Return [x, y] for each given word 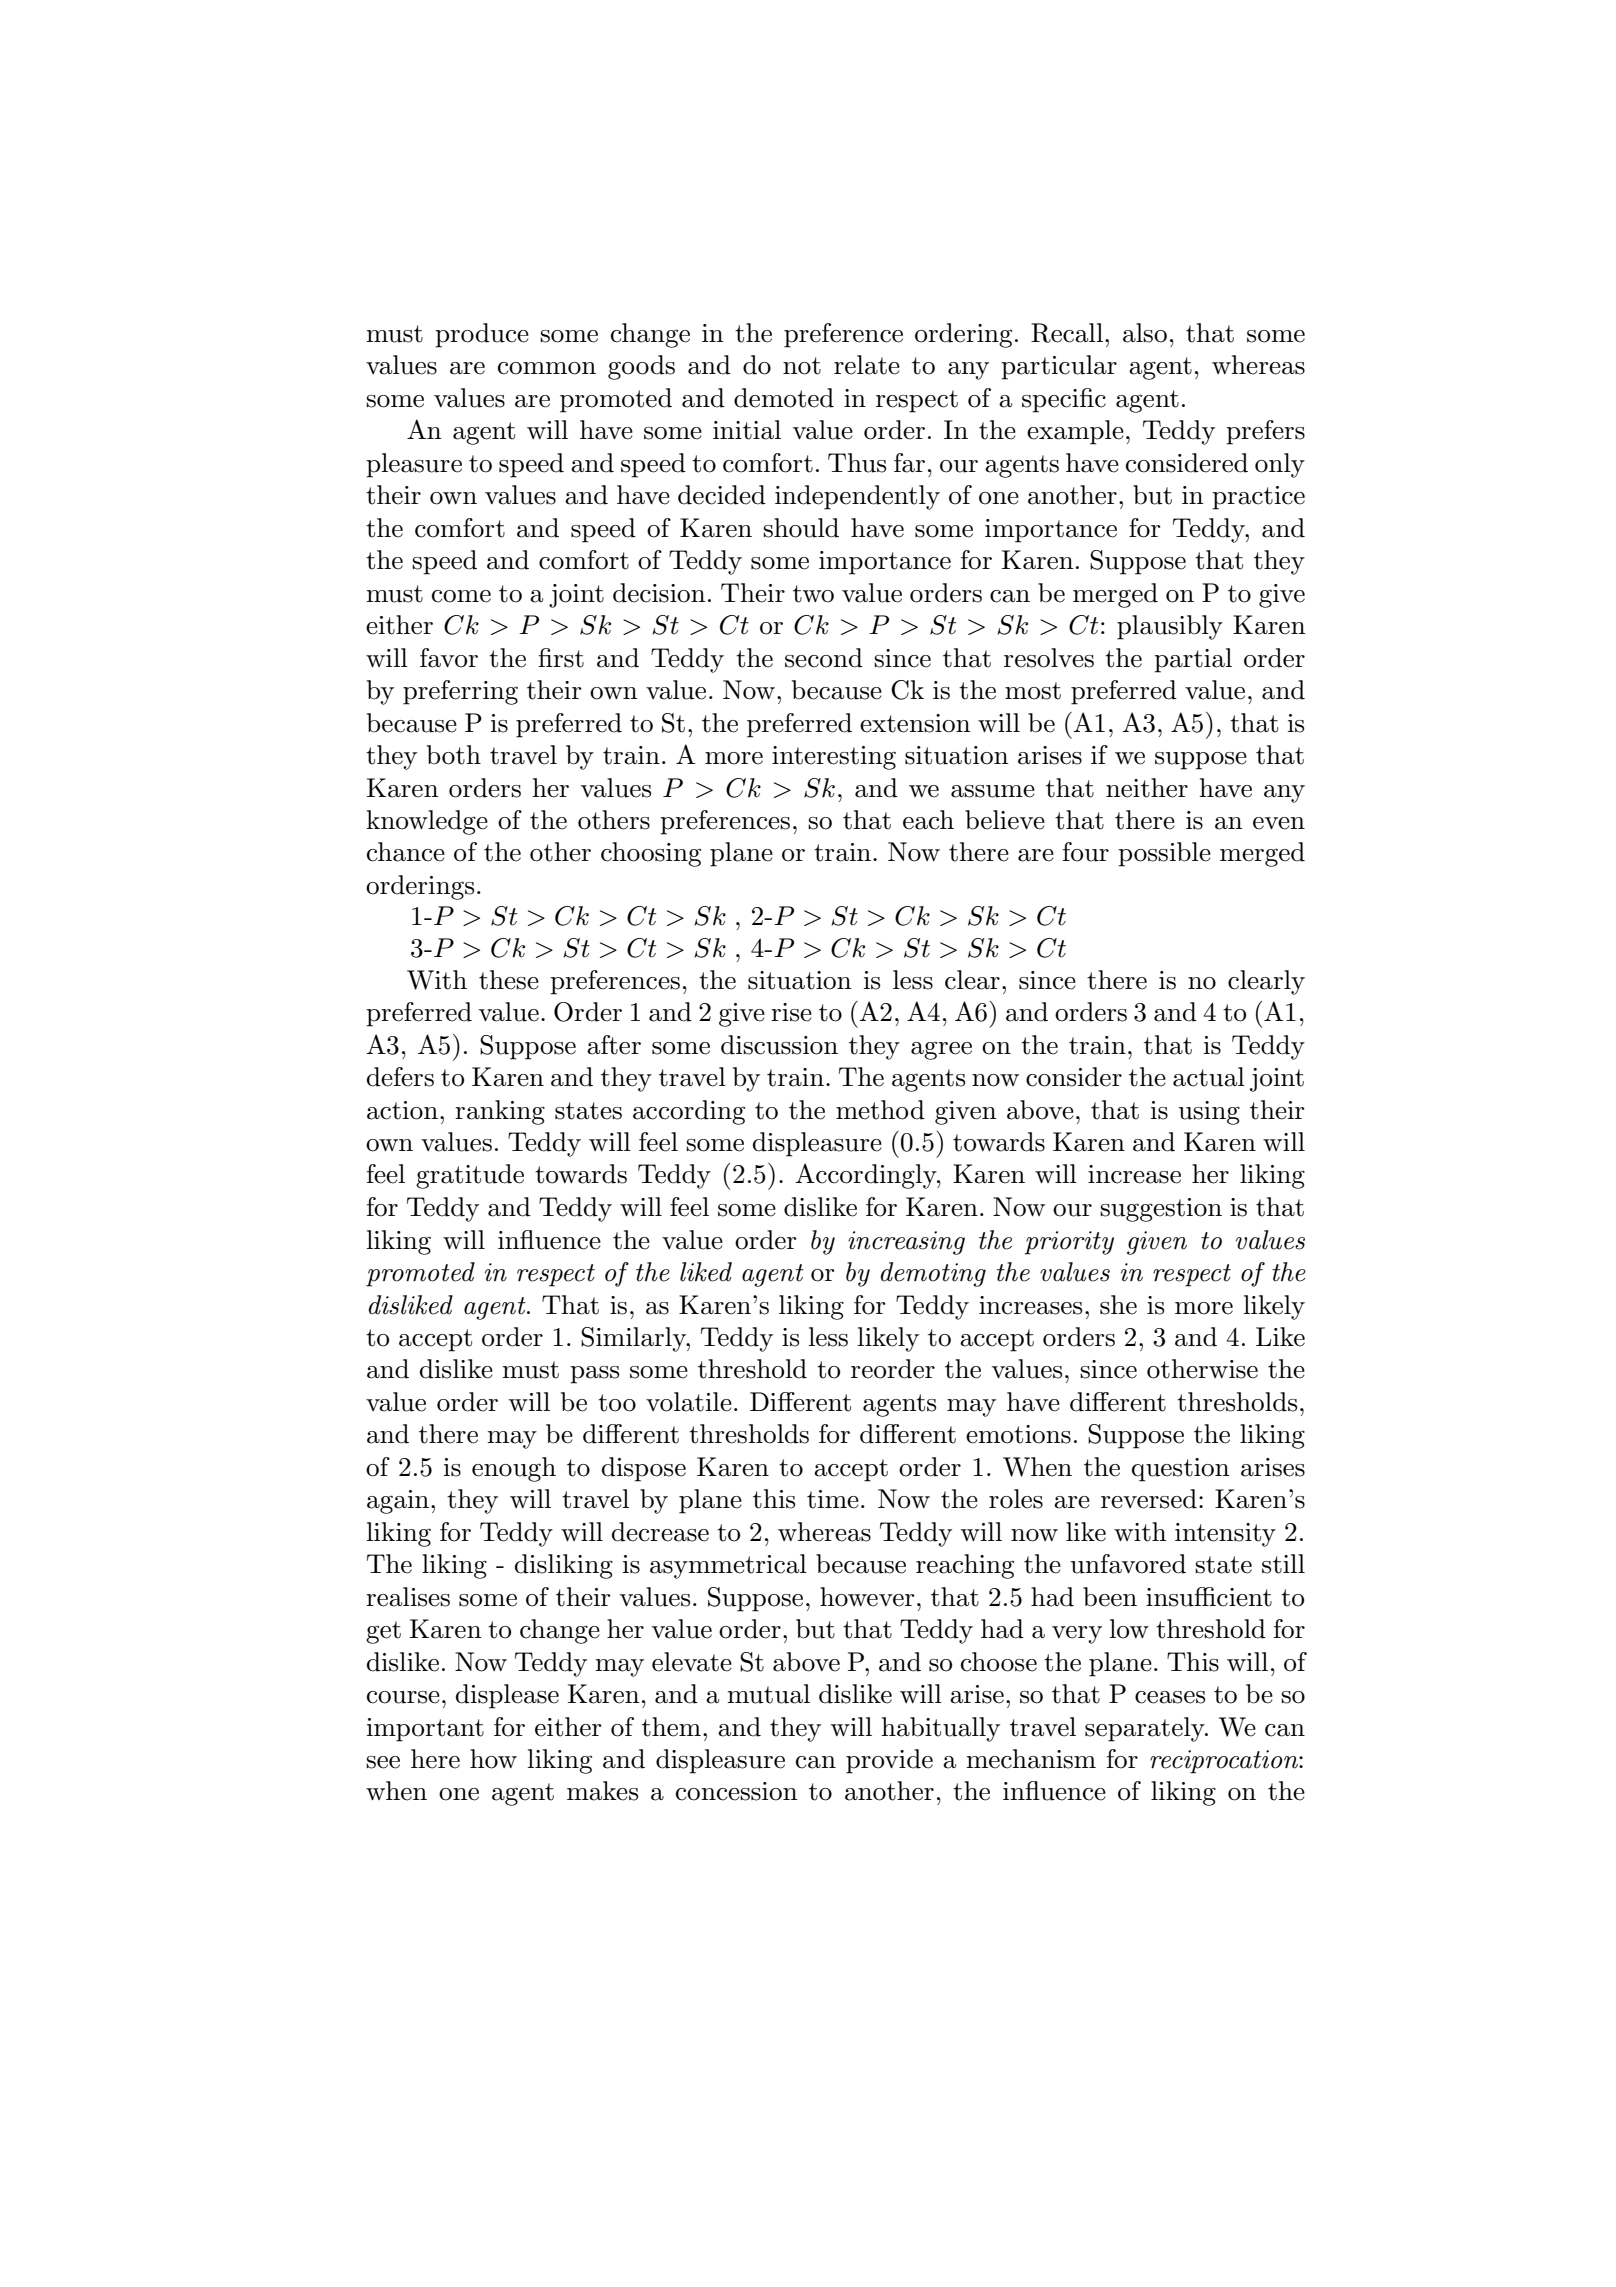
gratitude [470, 1176]
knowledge [427, 822]
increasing [906, 1243]
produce [482, 335]
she [1118, 1305]
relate [867, 365]
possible [1164, 854]
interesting [834, 758]
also [1145, 333]
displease [507, 1696]
